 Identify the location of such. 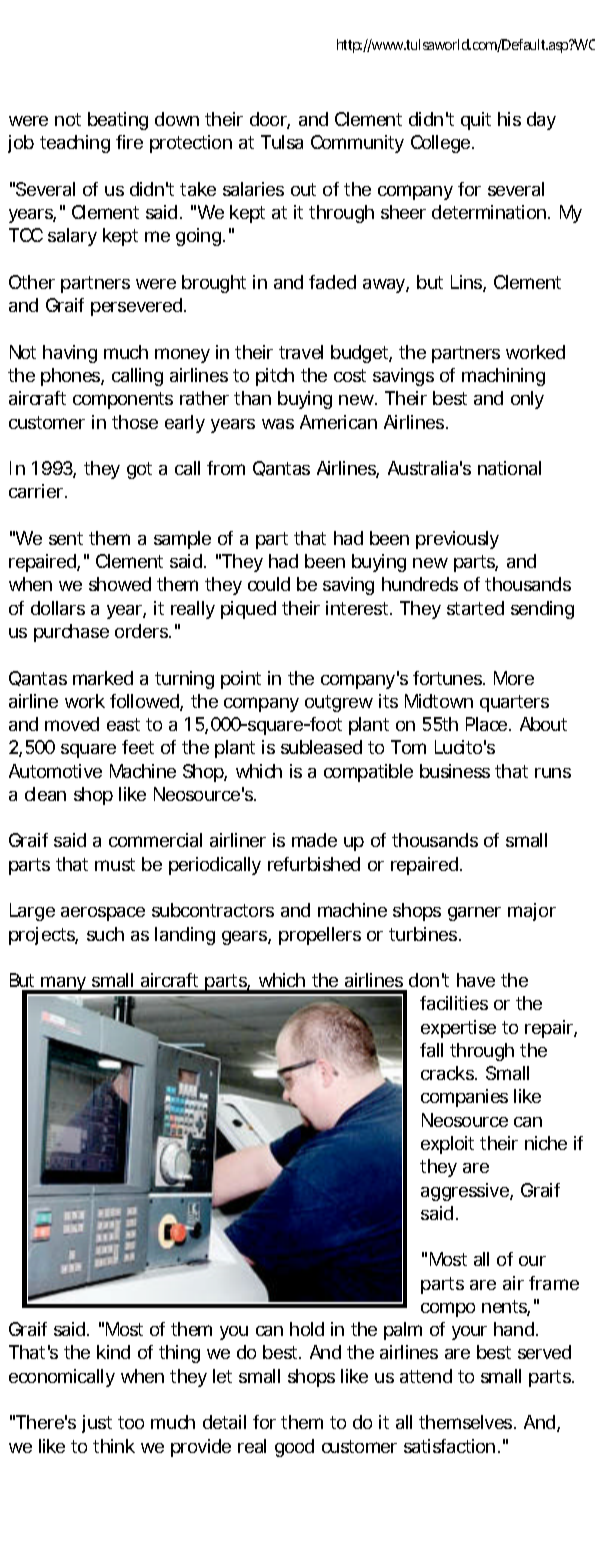
(105, 934).
